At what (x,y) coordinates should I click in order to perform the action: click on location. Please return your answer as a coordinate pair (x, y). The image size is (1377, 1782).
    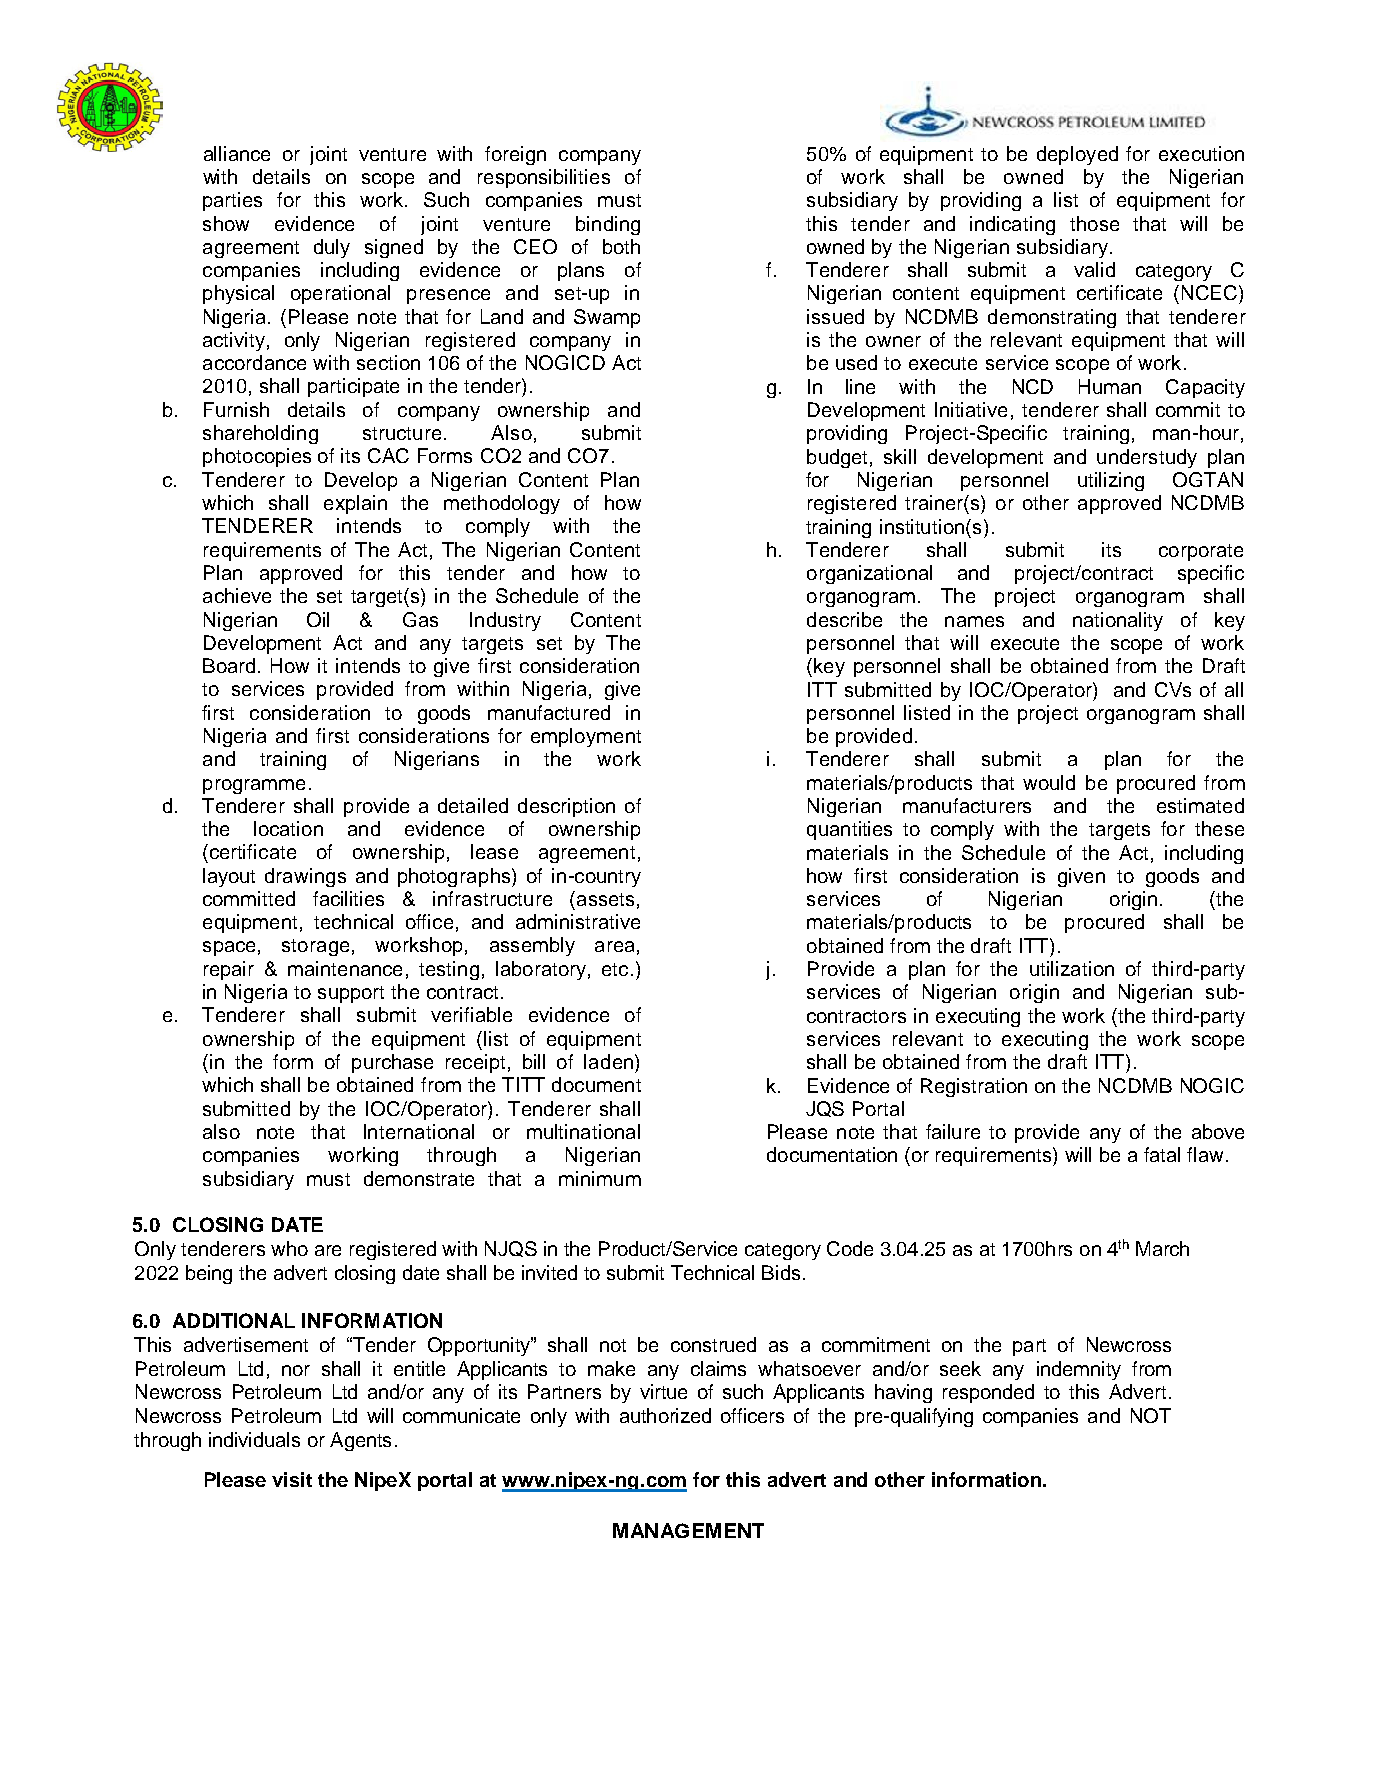
    Looking at the image, I should click on (288, 828).
